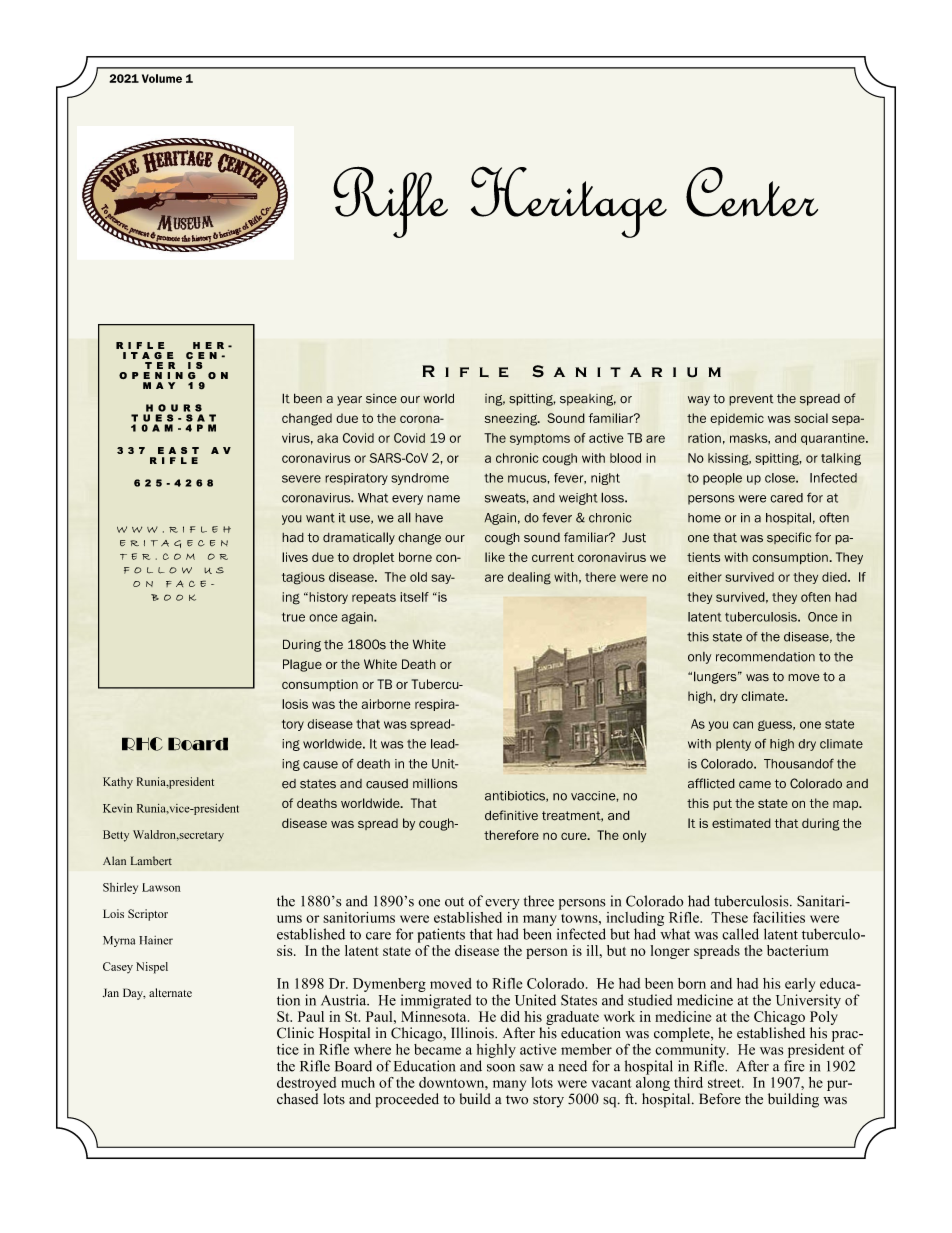  What do you see at coordinates (569, 202) in the image?
I see `Heritage` at bounding box center [569, 202].
